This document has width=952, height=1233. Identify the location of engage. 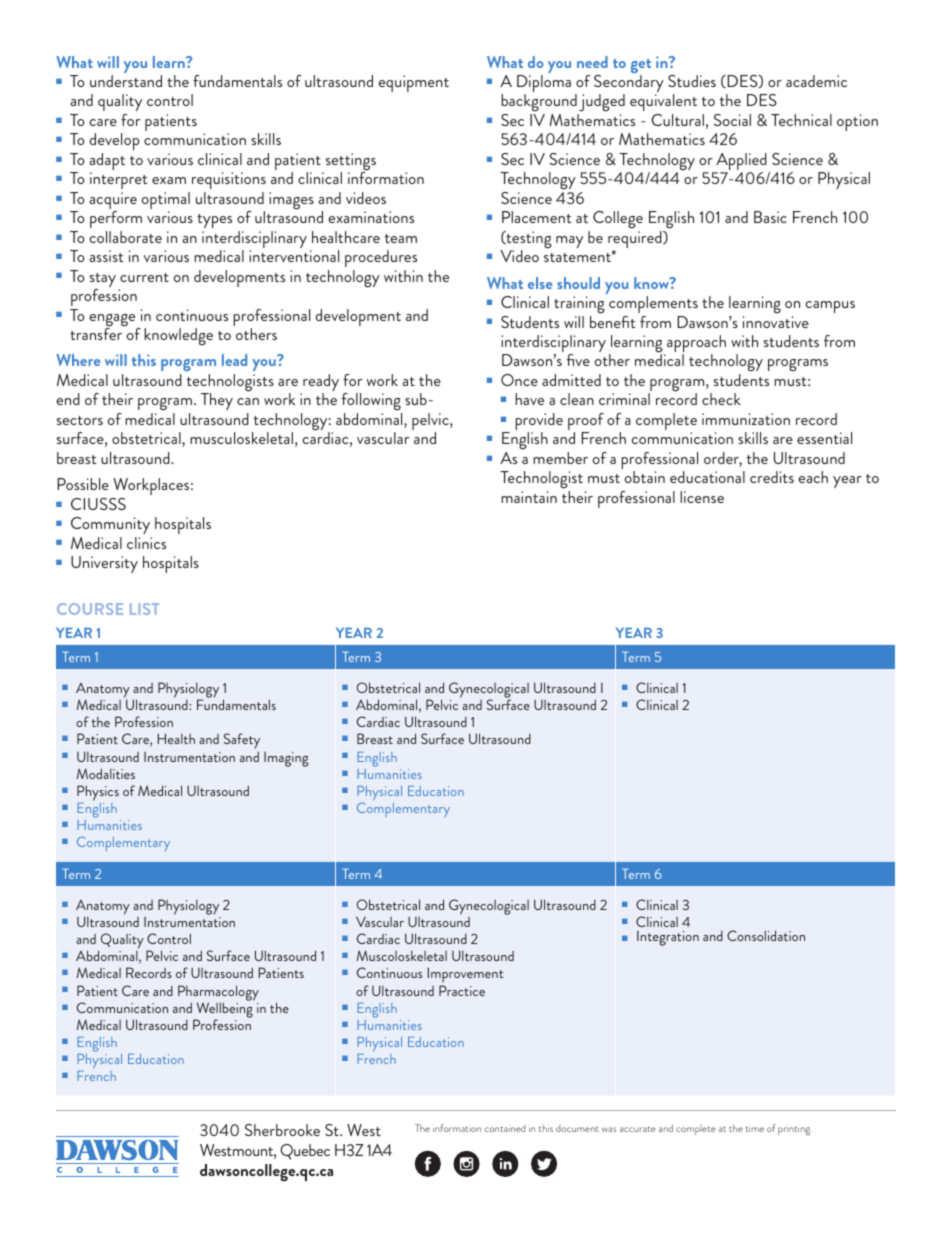
(113, 321).
